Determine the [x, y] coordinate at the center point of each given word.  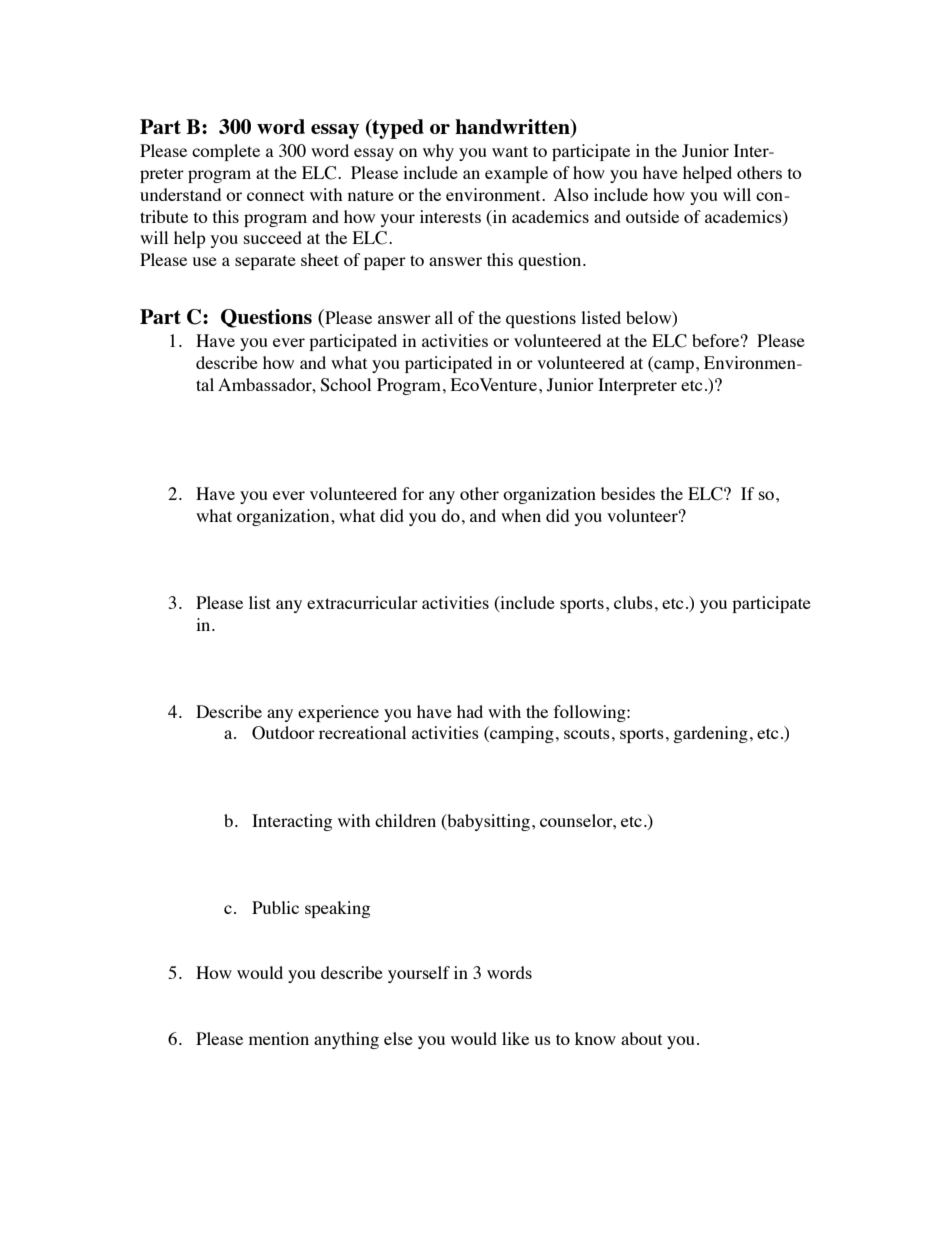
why [438, 152]
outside [652, 216]
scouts [587, 733]
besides [628, 493]
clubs [633, 602]
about [641, 1038]
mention [279, 1038]
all [444, 317]
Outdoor [283, 733]
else [398, 1038]
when [521, 515]
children [405, 820]
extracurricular [362, 602]
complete [226, 152]
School [345, 385]
